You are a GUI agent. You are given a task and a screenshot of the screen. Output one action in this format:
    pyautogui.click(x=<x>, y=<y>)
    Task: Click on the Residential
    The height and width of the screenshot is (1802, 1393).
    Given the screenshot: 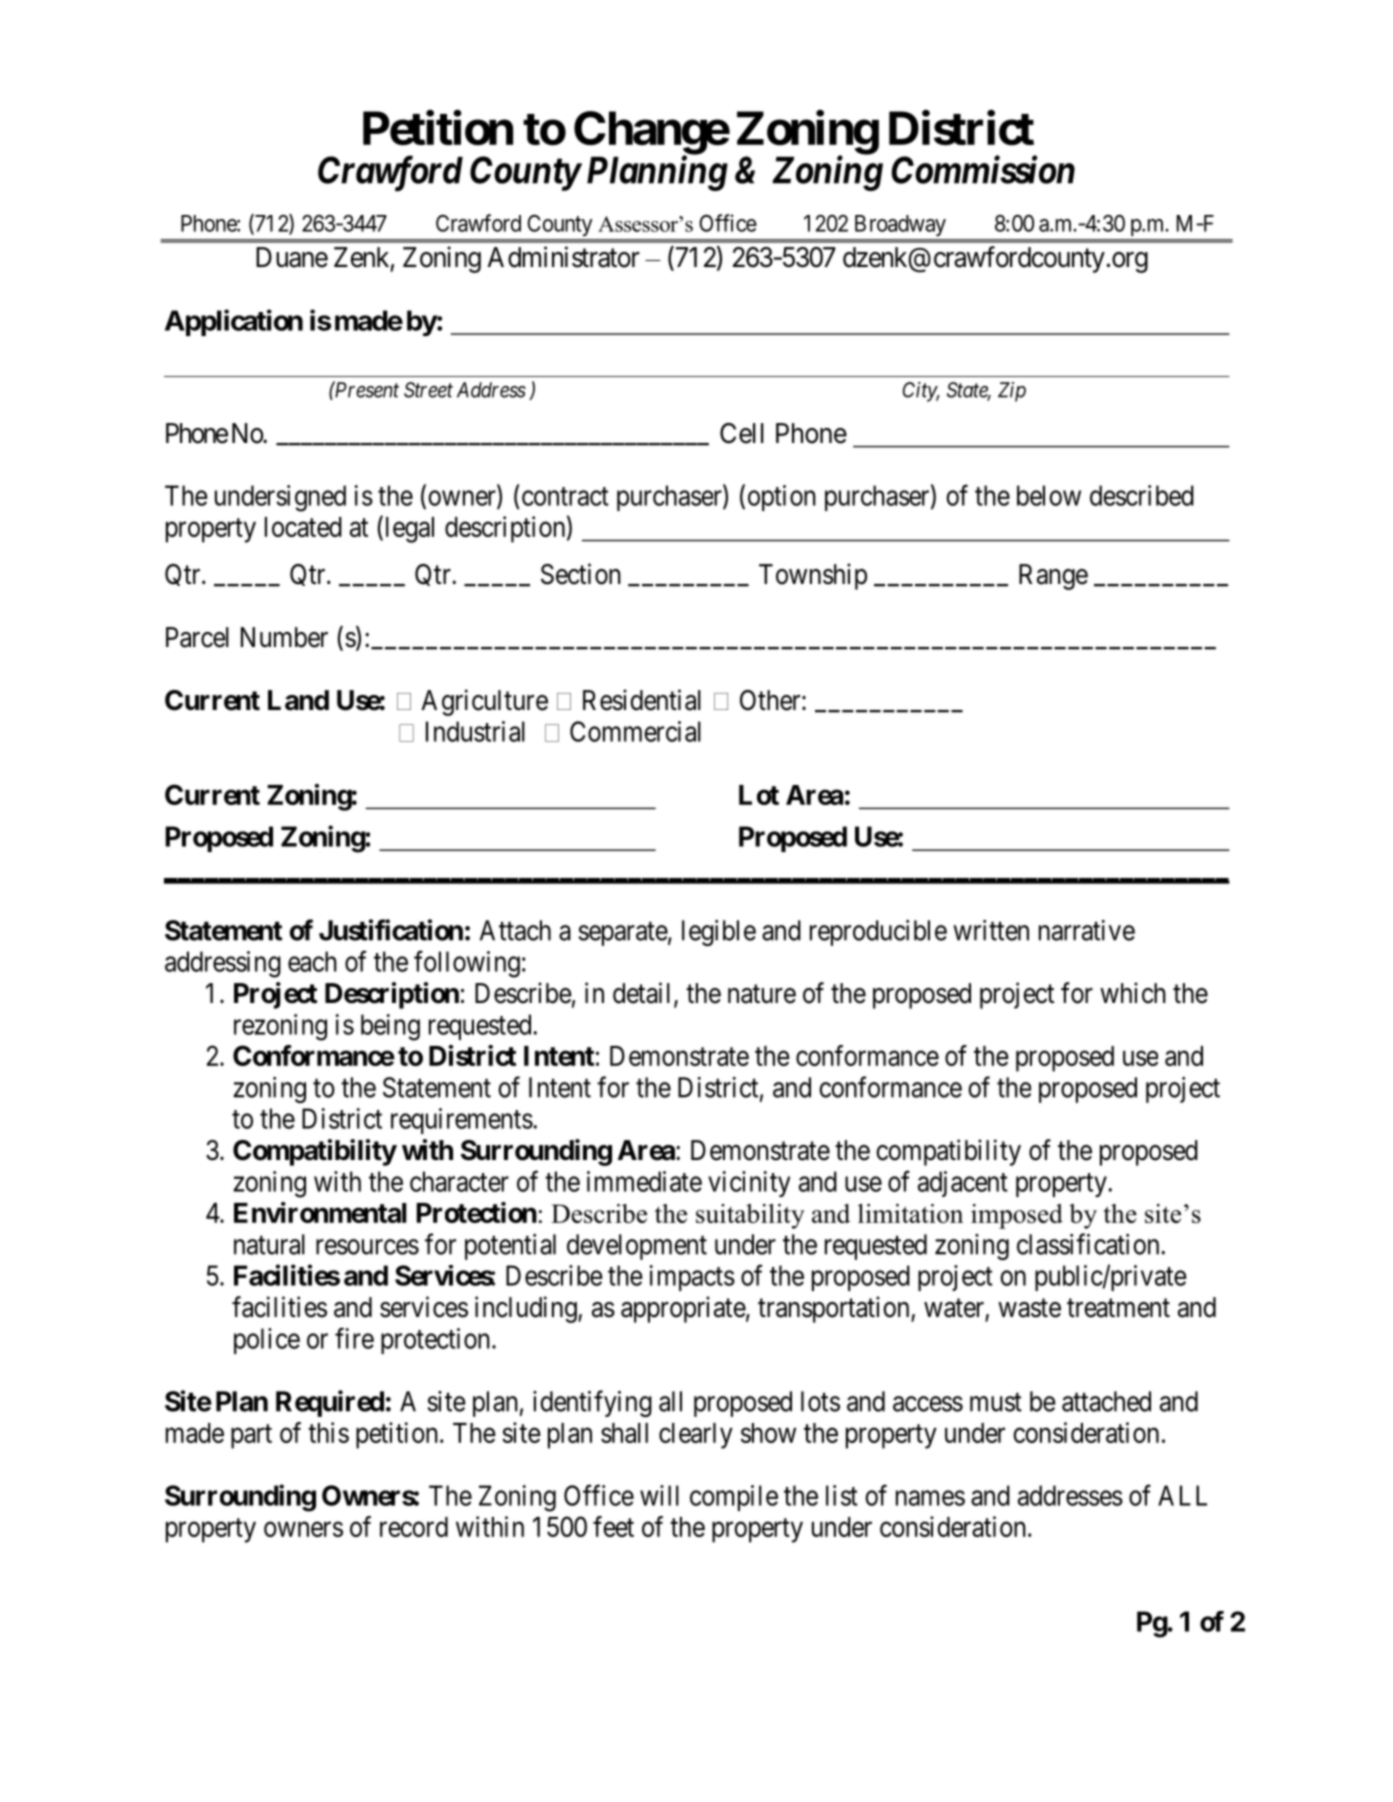 What is the action you would take?
    pyautogui.click(x=642, y=700)
